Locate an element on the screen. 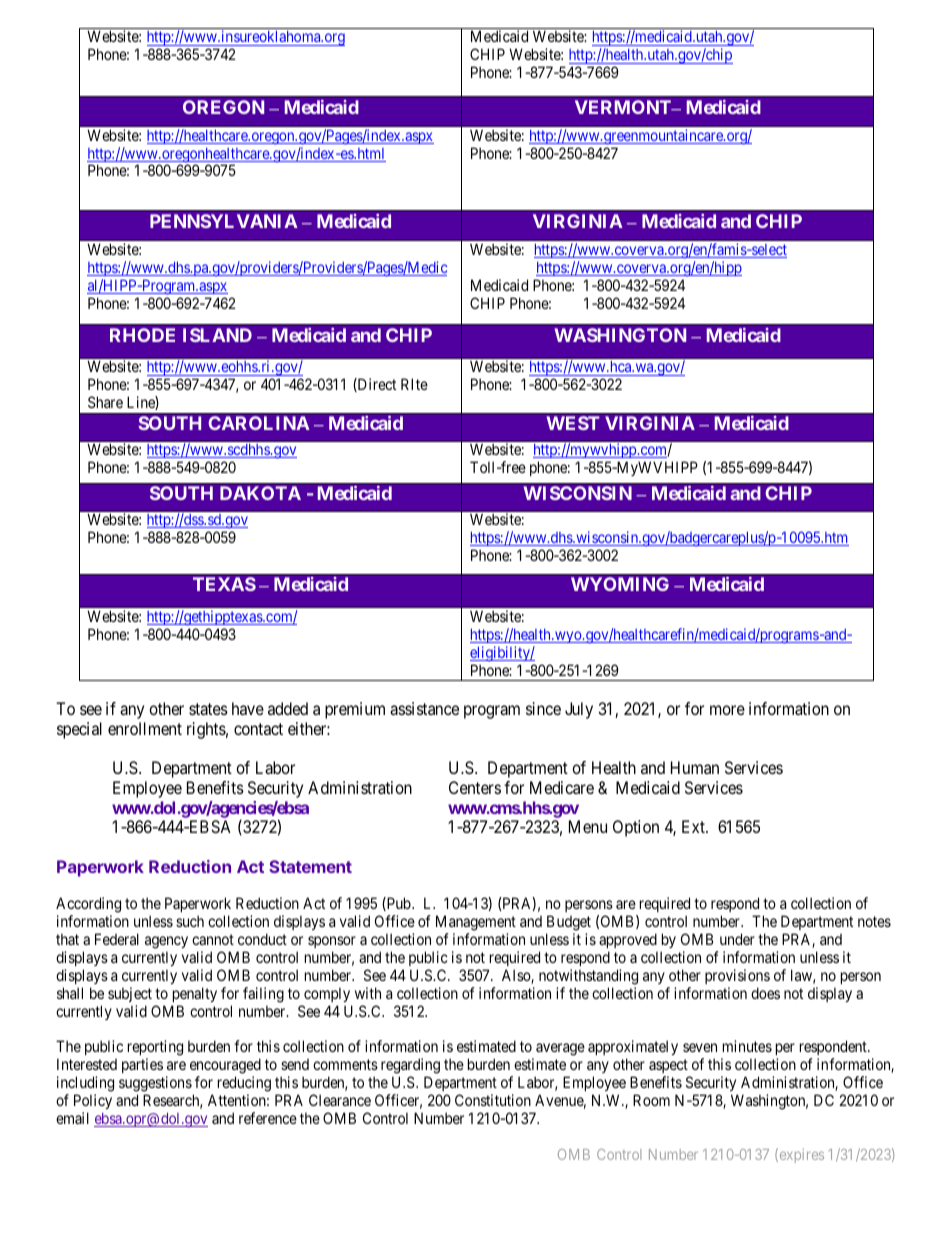 The height and width of the screenshot is (1233, 952). PENNSYLVANIA is located at coordinates (224, 221).
